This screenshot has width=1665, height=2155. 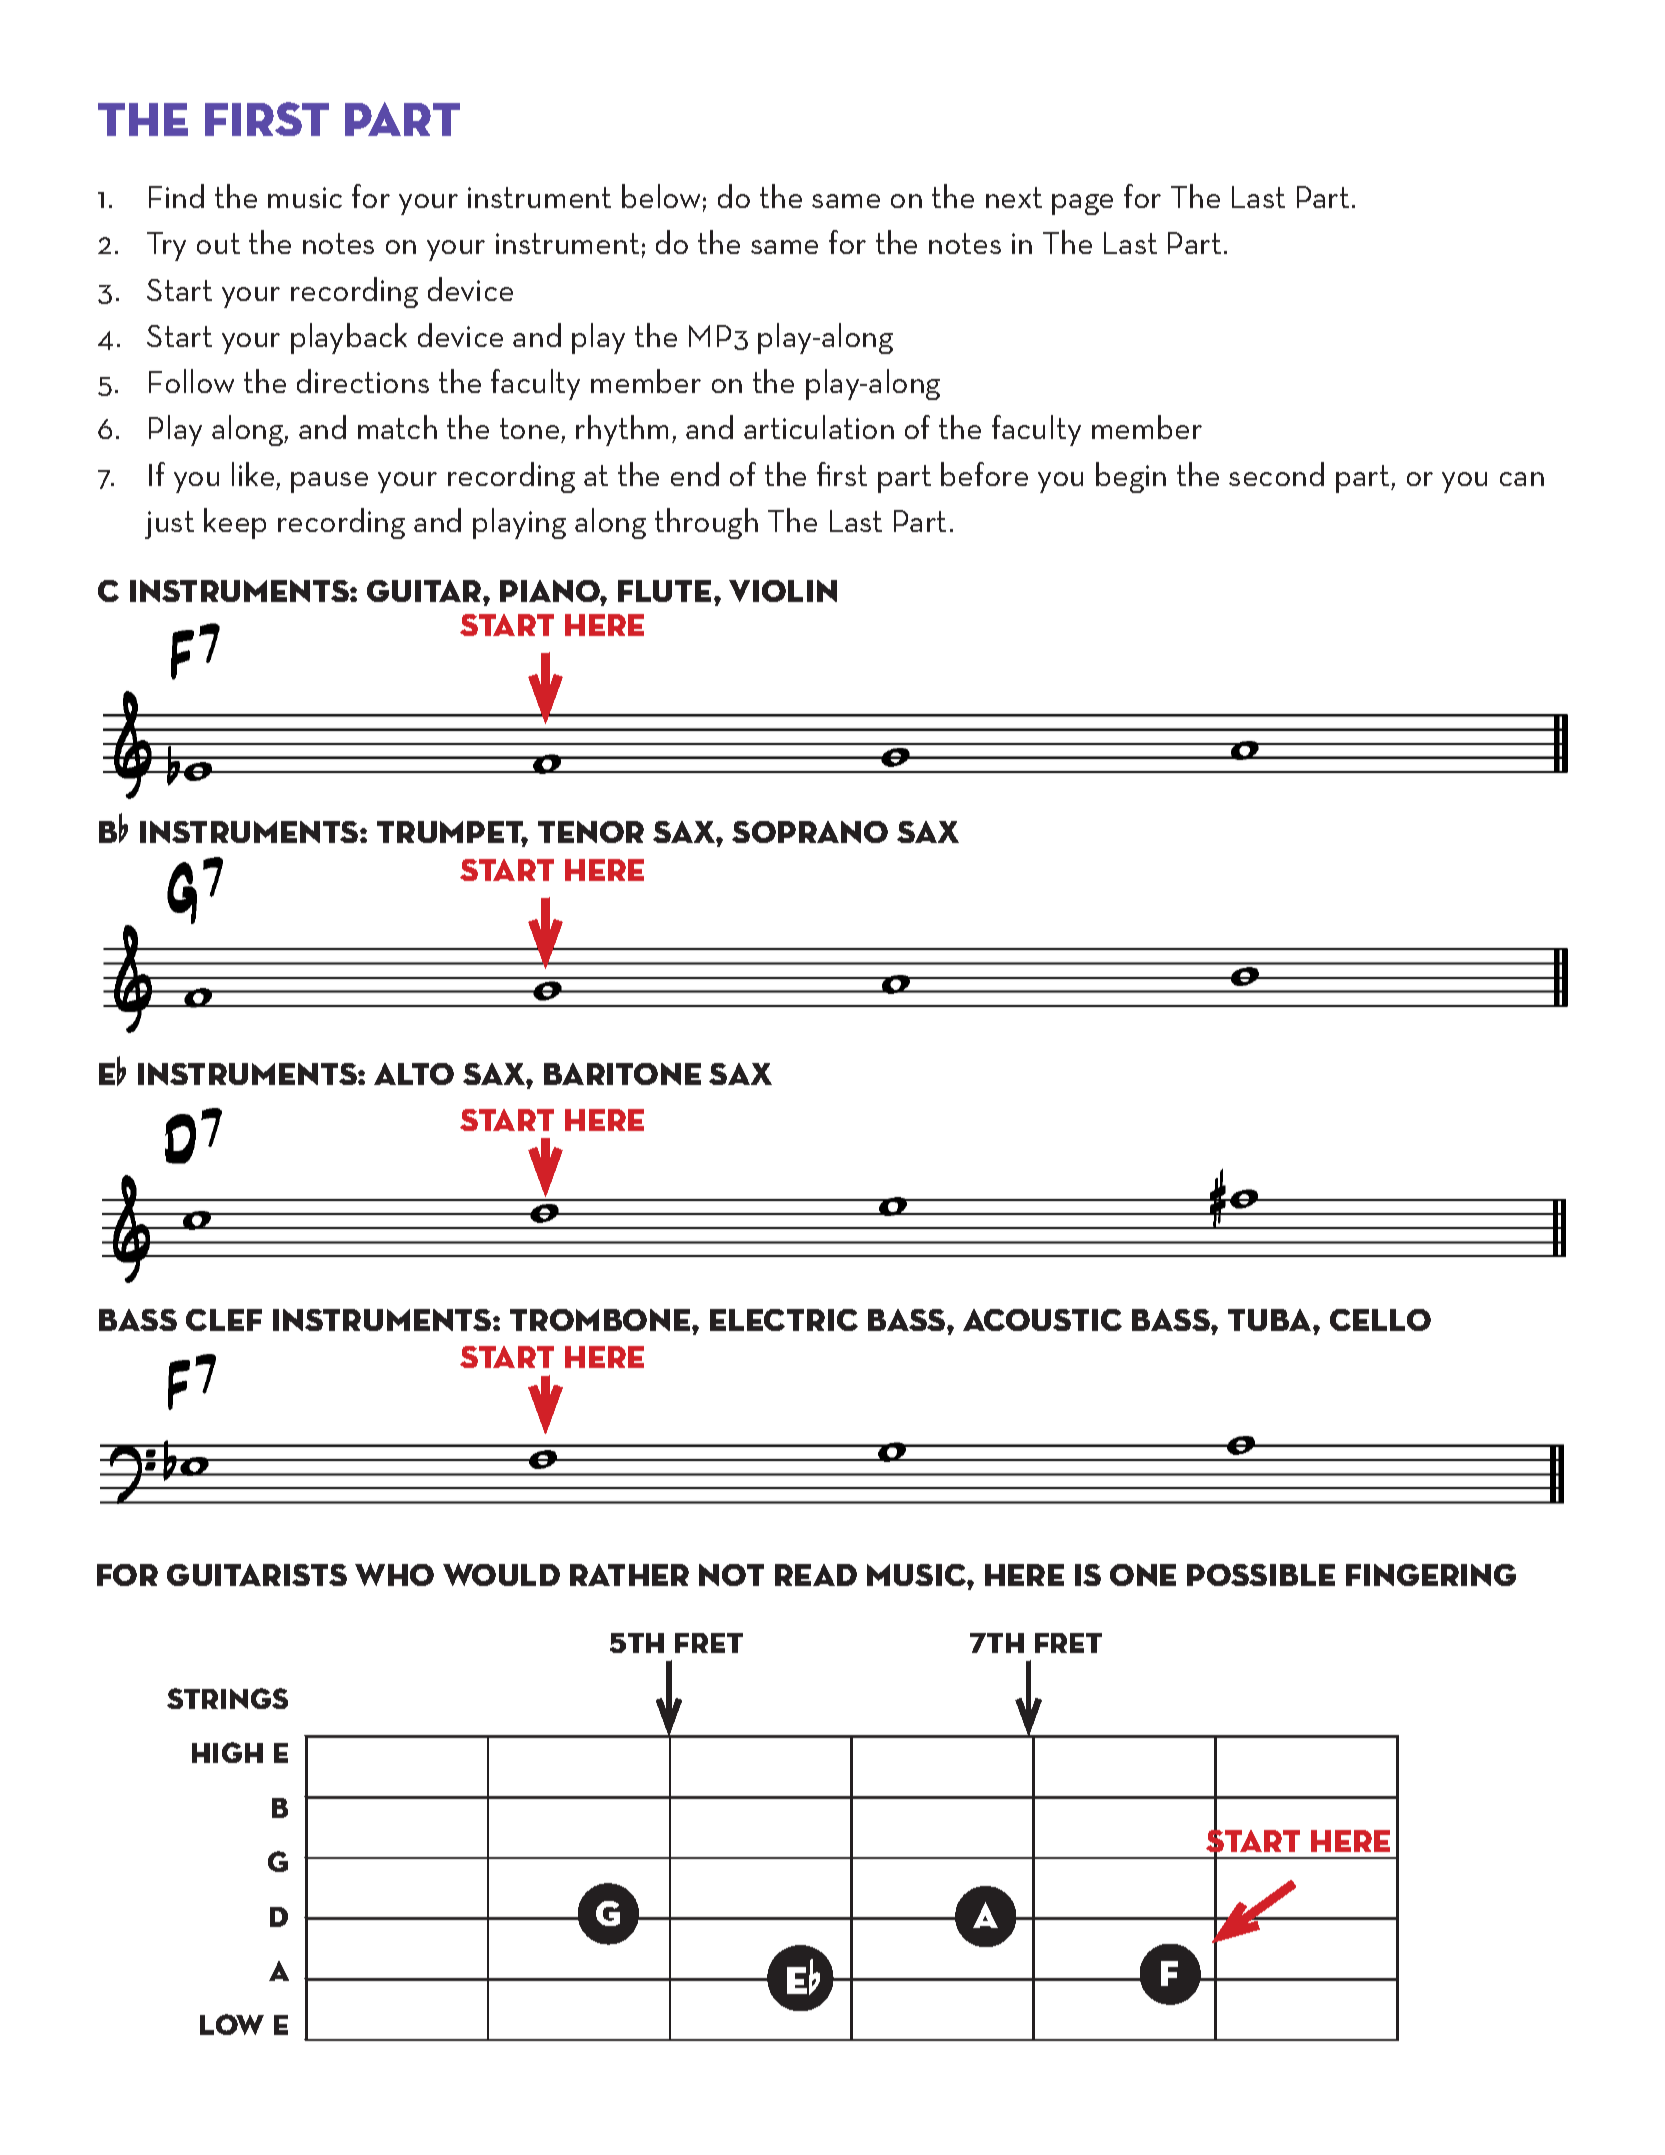 I want to click on next, so click(x=1014, y=197).
